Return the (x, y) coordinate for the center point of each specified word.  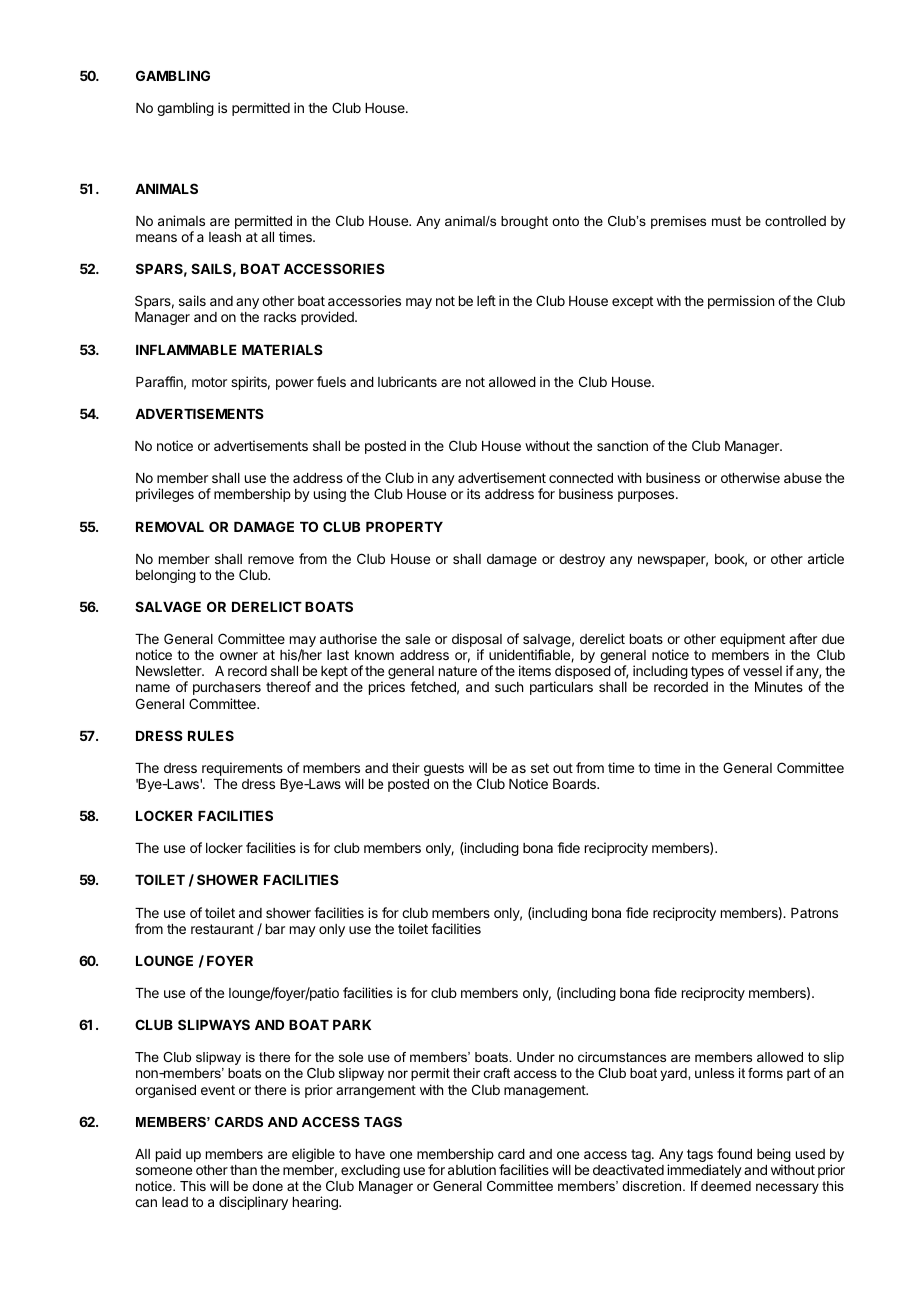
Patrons (814, 913)
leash (225, 237)
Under (536, 1057)
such (509, 687)
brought (524, 222)
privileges (165, 495)
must (726, 221)
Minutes (779, 686)
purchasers (227, 688)
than (243, 1170)
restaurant (222, 929)
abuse (803, 478)
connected (581, 478)
